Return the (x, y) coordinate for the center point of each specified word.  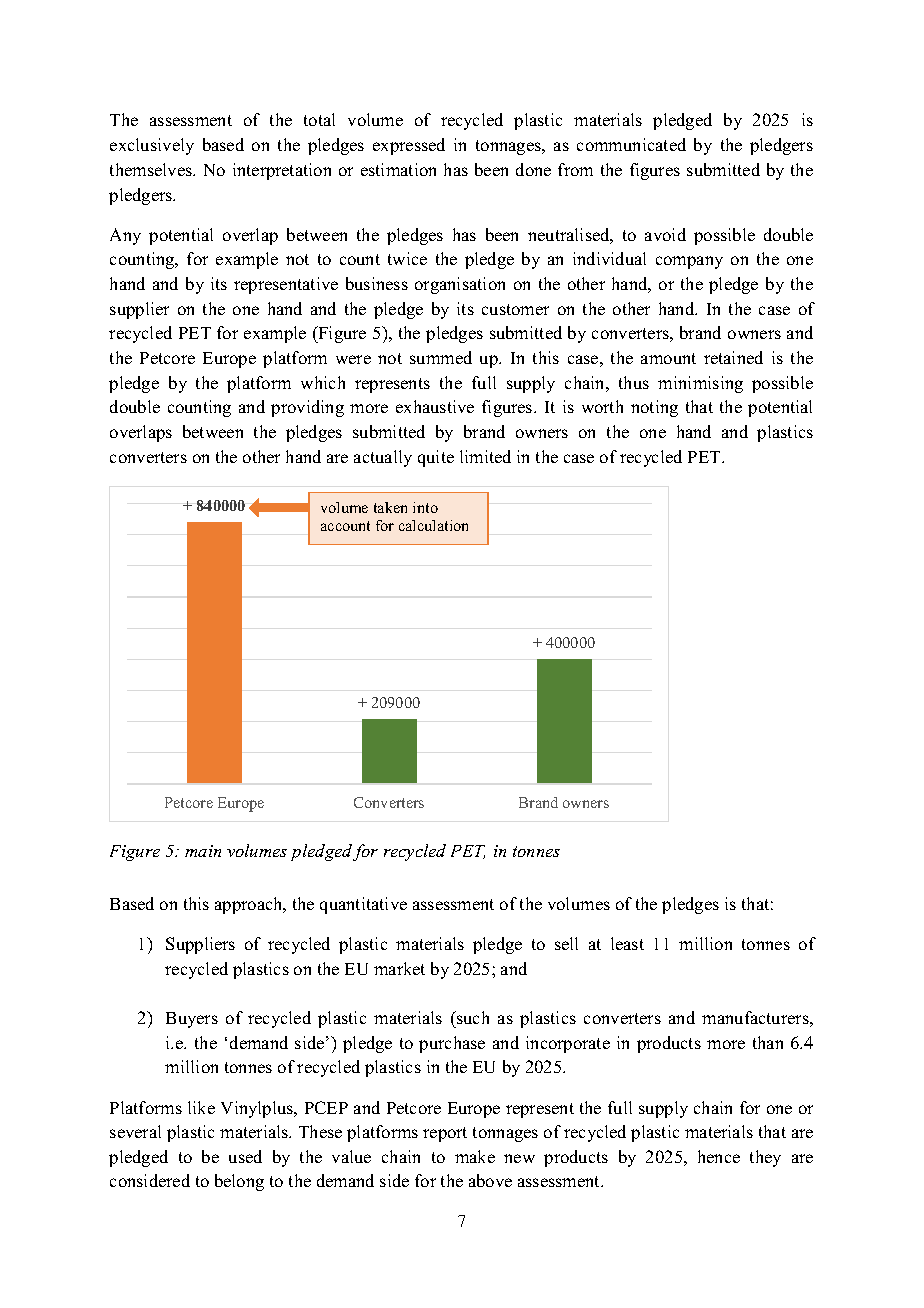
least (627, 943)
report (445, 1134)
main (203, 851)
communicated (631, 144)
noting (654, 408)
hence (719, 1156)
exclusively (152, 146)
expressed (409, 146)
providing (307, 408)
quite (436, 458)
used (245, 1156)
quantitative (363, 905)
